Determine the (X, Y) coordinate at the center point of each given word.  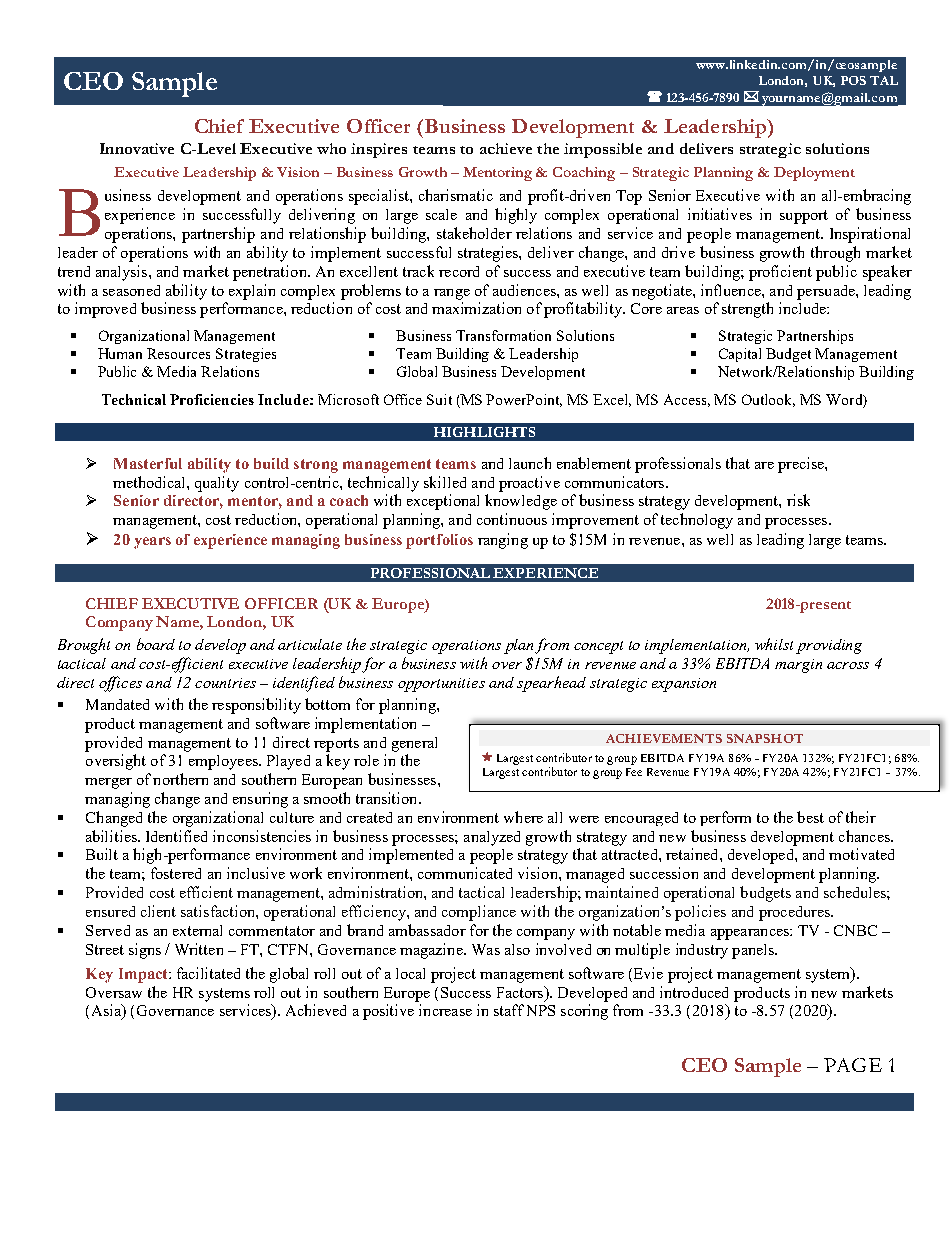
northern (180, 779)
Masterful (148, 463)
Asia (107, 1011)
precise (802, 465)
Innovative (137, 148)
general (414, 744)
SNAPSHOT (765, 738)
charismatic (456, 195)
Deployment (814, 174)
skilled (445, 482)
